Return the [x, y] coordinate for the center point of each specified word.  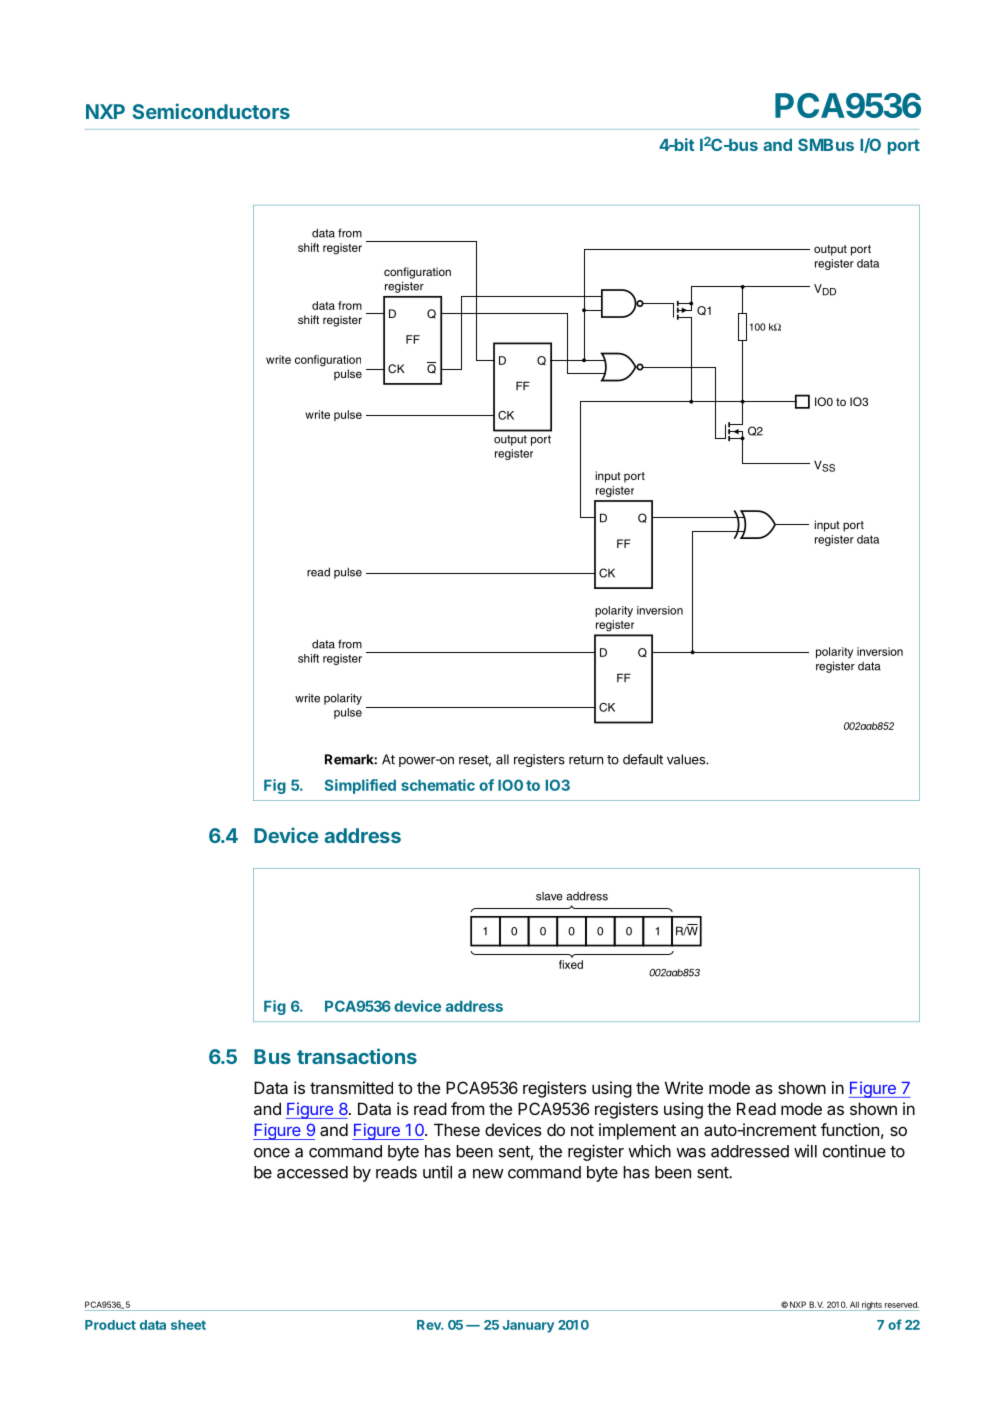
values [687, 759]
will [805, 1151]
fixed [571, 964]
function [850, 1129]
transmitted [351, 1087]
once [272, 1153]
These [457, 1129]
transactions [357, 1056]
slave [549, 896]
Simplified [360, 786]
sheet [188, 1325]
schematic [438, 785]
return [586, 760]
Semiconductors [211, 111]
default [643, 759]
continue [854, 1151]
